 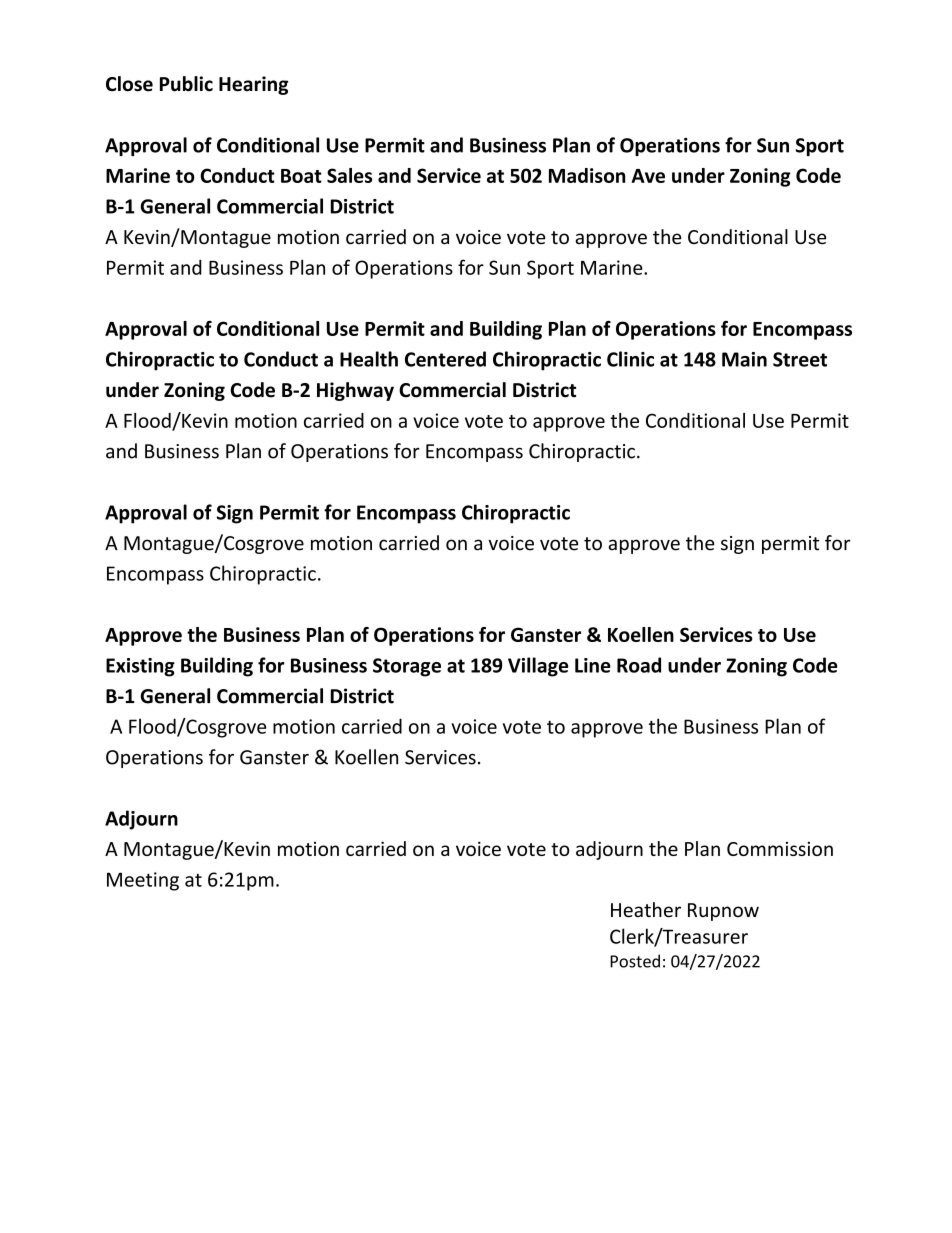 I want to click on Ave, so click(x=648, y=176).
